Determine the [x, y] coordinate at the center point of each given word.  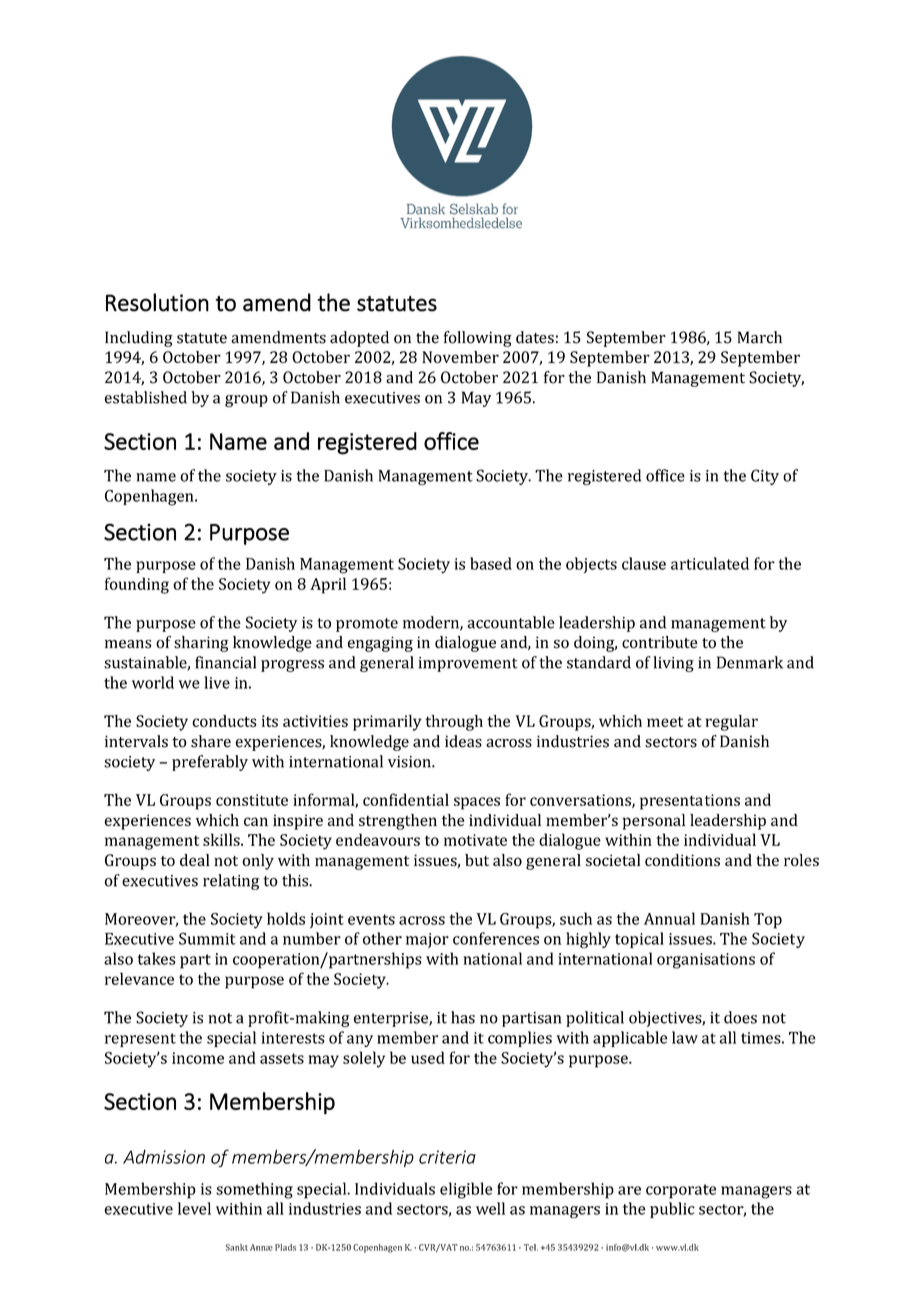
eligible [466, 1190]
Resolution [157, 302]
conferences [496, 938]
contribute [660, 642]
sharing [201, 644]
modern [432, 623]
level [194, 1208]
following [478, 339]
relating [231, 882]
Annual [669, 918]
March [760, 337]
